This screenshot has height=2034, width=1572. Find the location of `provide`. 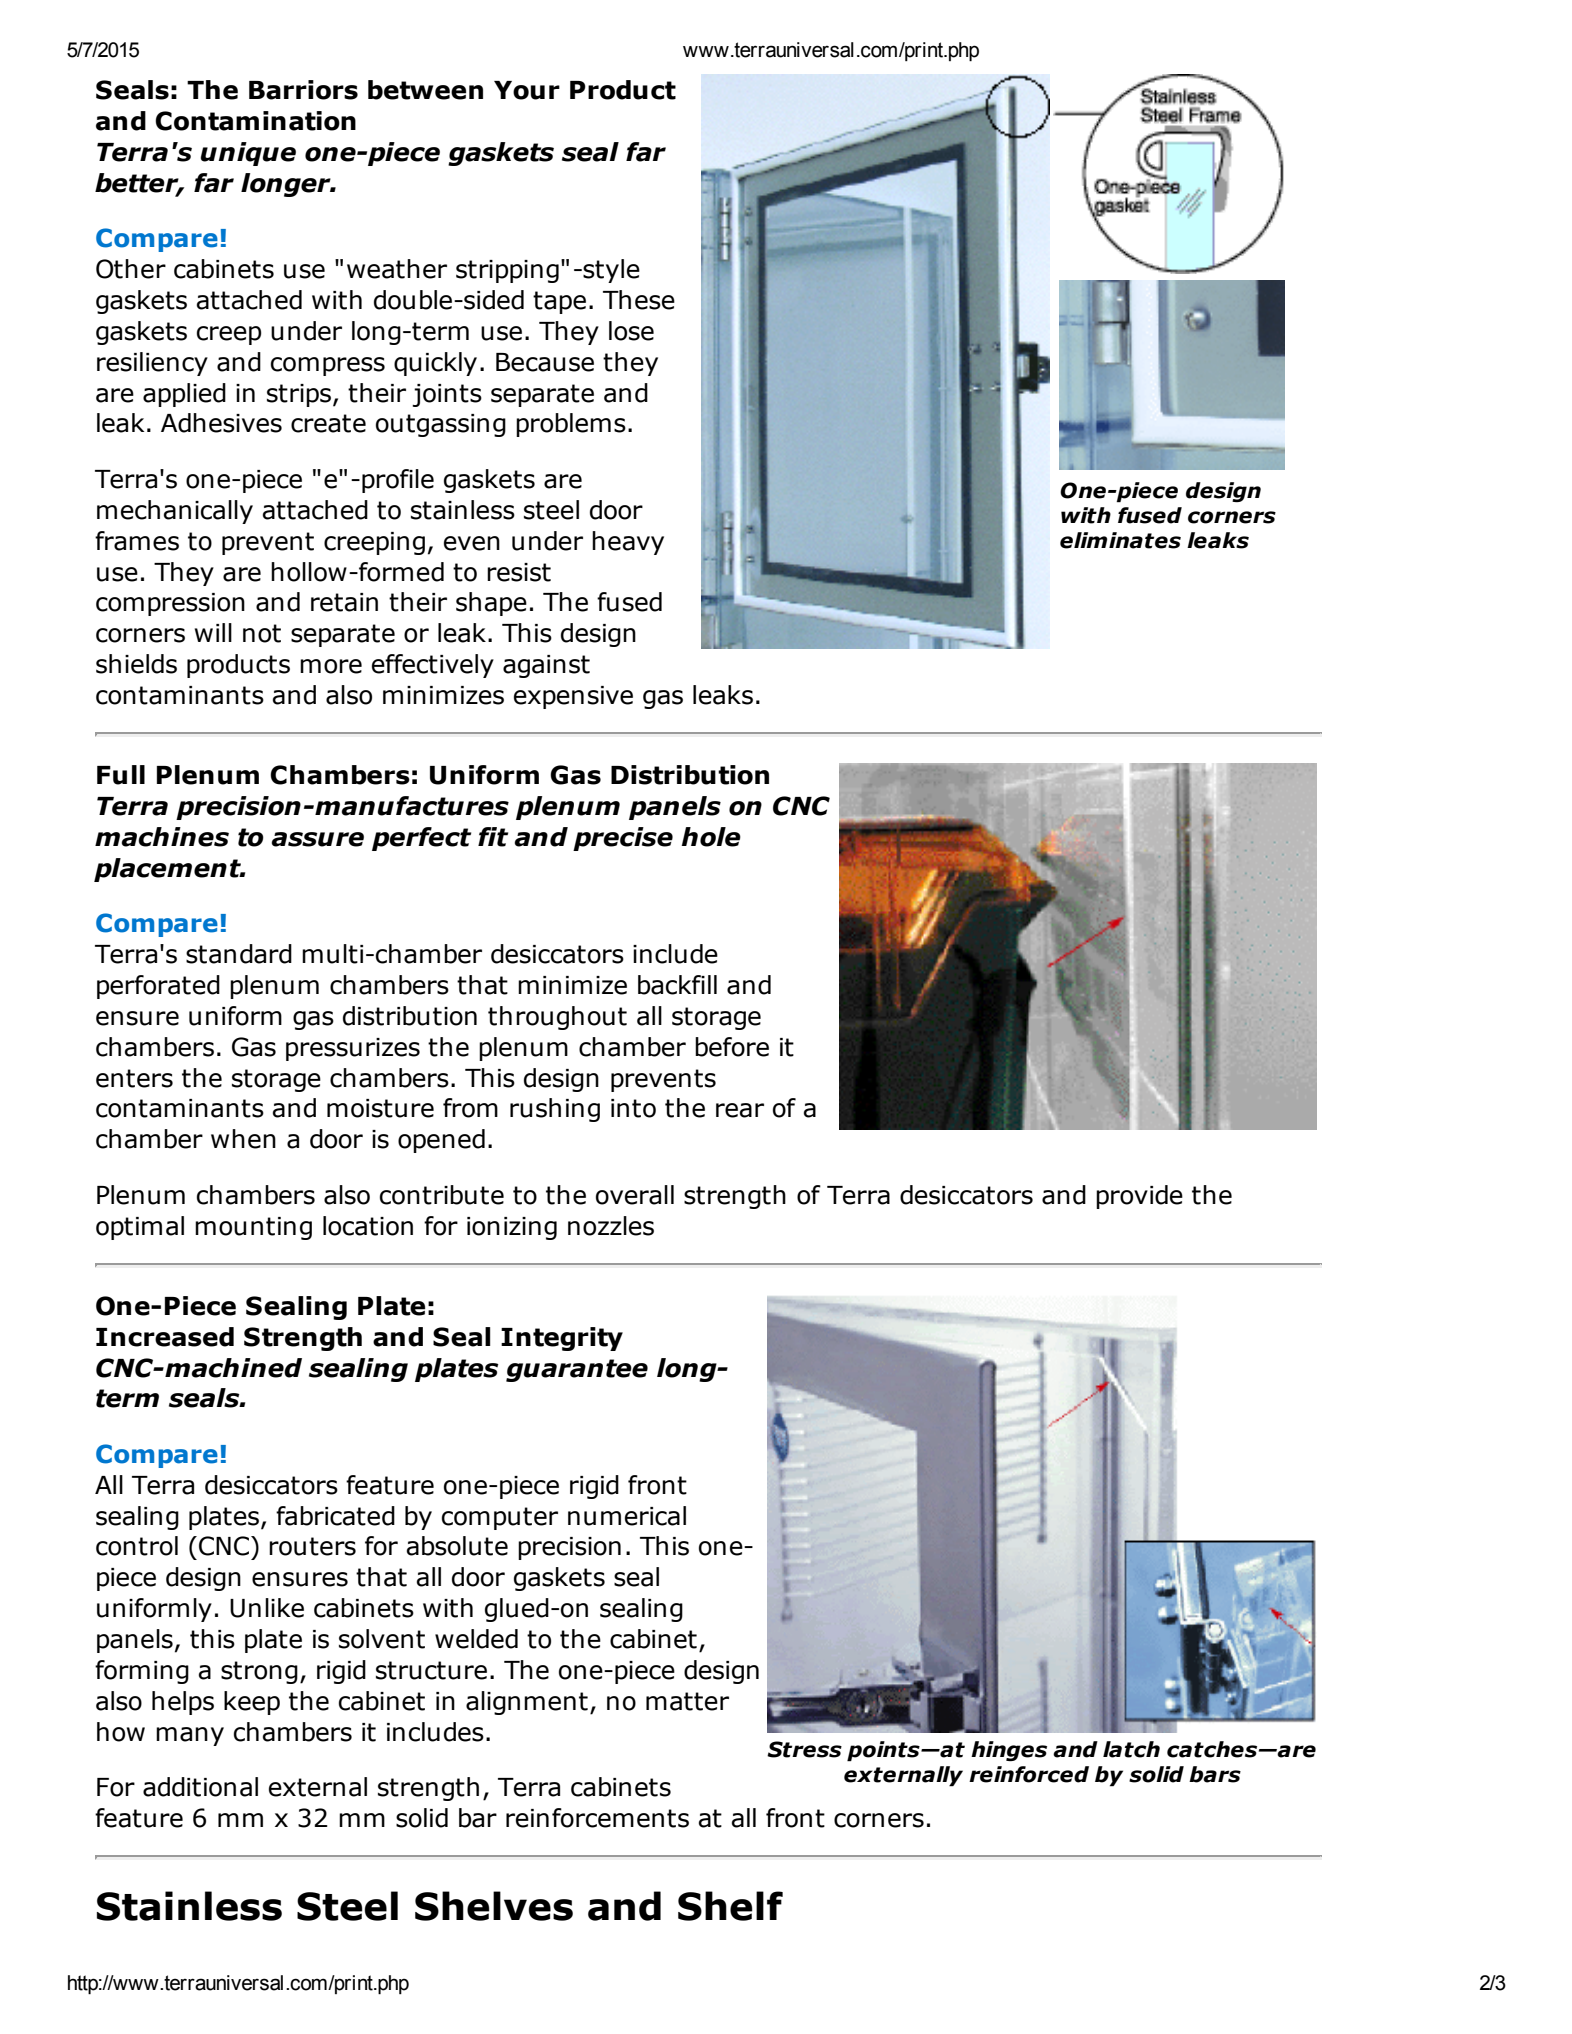

provide is located at coordinates (1139, 1197).
